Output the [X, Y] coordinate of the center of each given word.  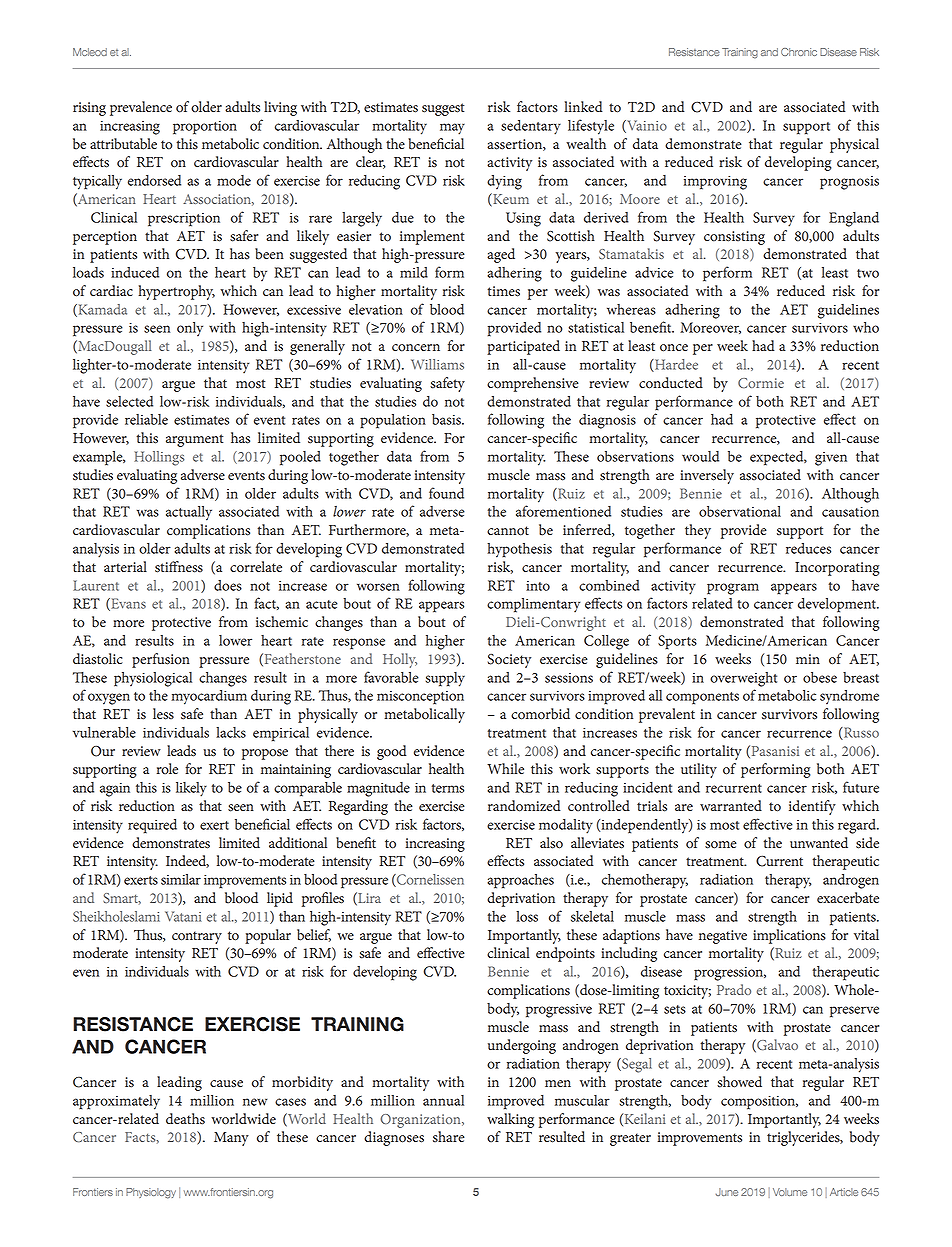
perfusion [161, 660]
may [452, 129]
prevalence [141, 108]
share [449, 1137]
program [733, 589]
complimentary [533, 605]
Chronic [799, 52]
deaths [185, 1119]
